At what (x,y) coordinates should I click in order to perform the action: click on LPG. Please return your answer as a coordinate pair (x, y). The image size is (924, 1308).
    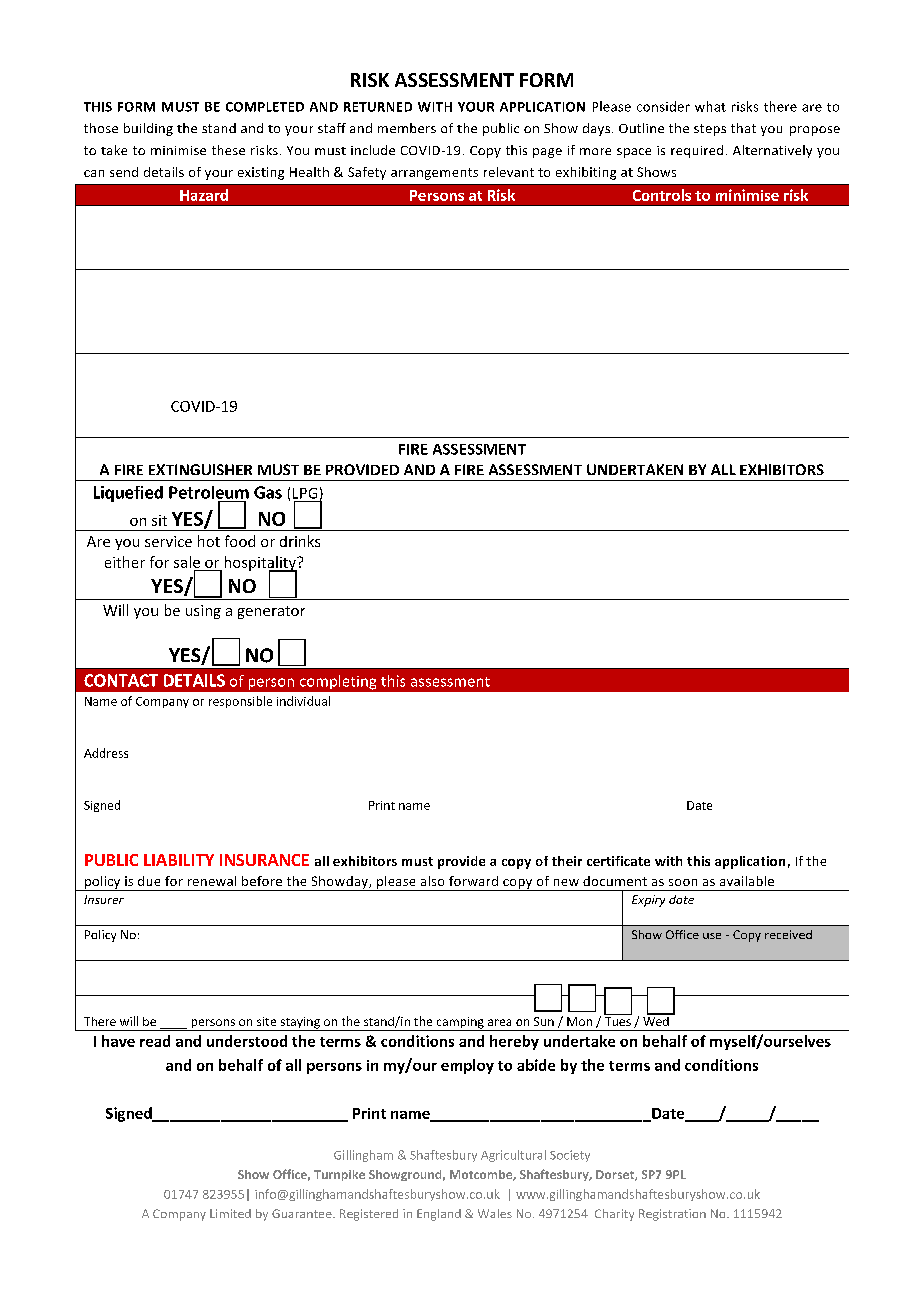
    Looking at the image, I should click on (305, 493).
